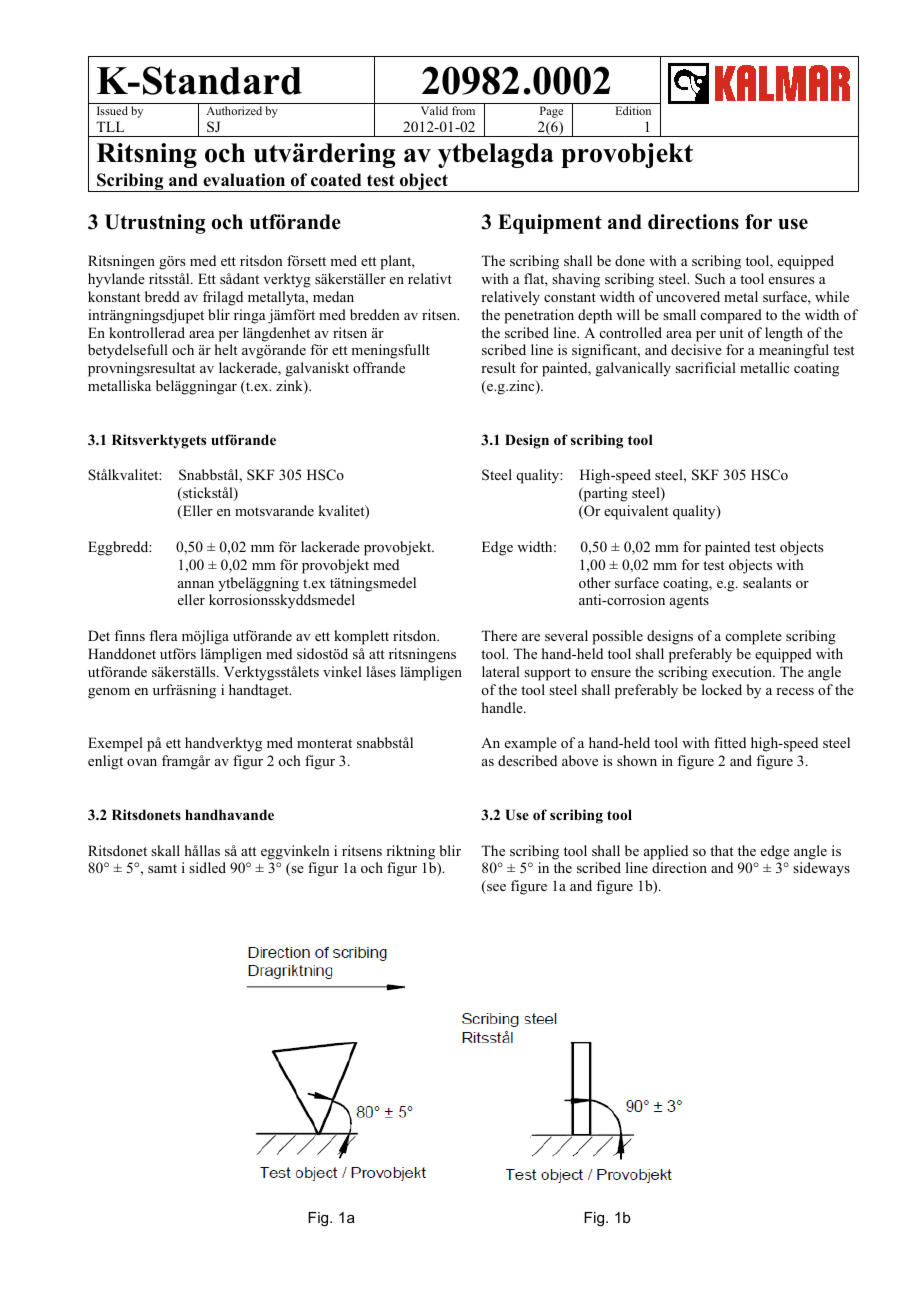 The width and height of the screenshot is (924, 1308). Describe the element at coordinates (234, 110) in the screenshot. I see `Authorized` at that location.
